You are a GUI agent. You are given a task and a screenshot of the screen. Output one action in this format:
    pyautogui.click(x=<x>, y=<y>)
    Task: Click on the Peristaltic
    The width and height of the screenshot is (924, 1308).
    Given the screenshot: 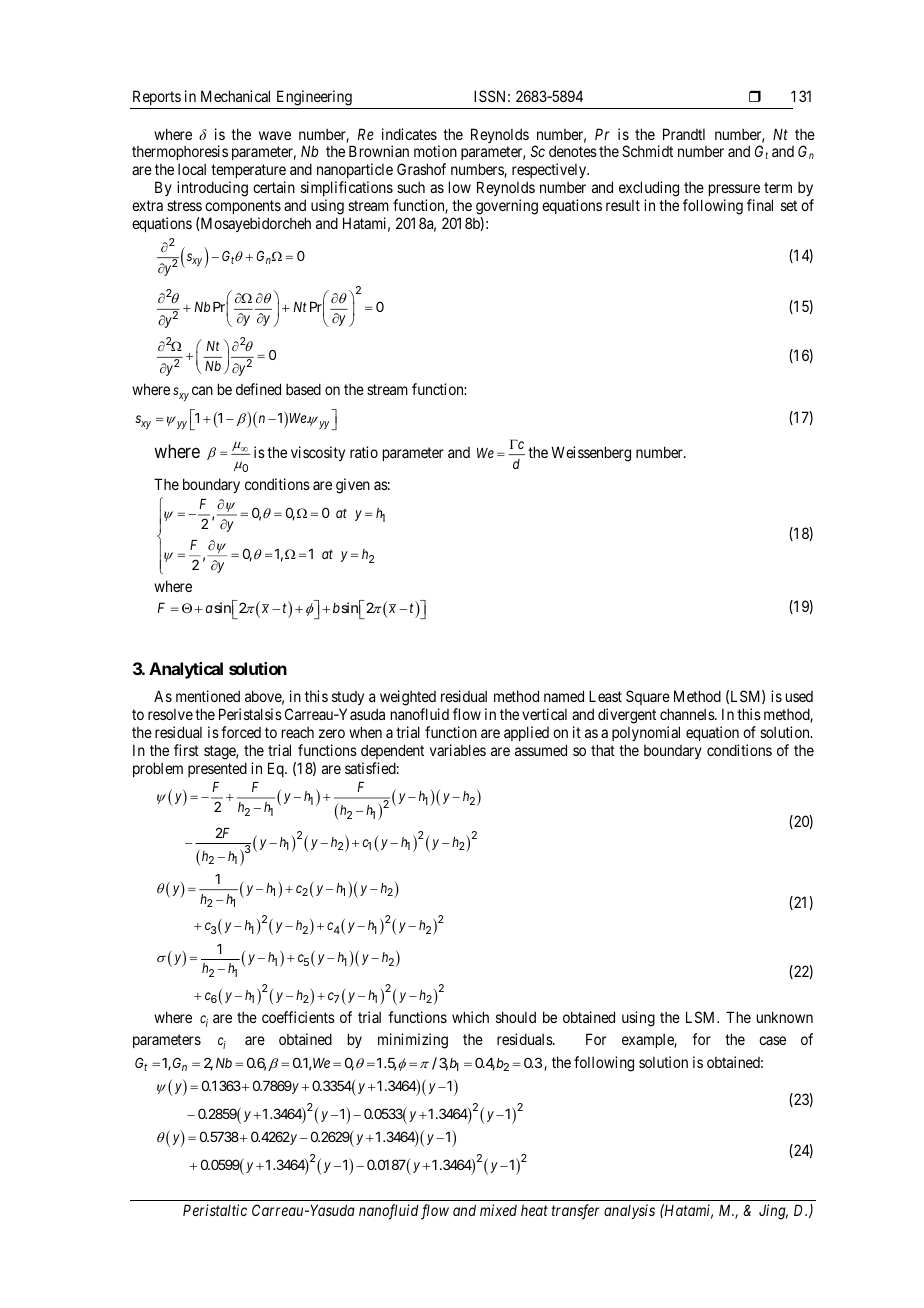 What is the action you would take?
    pyautogui.click(x=215, y=1210)
